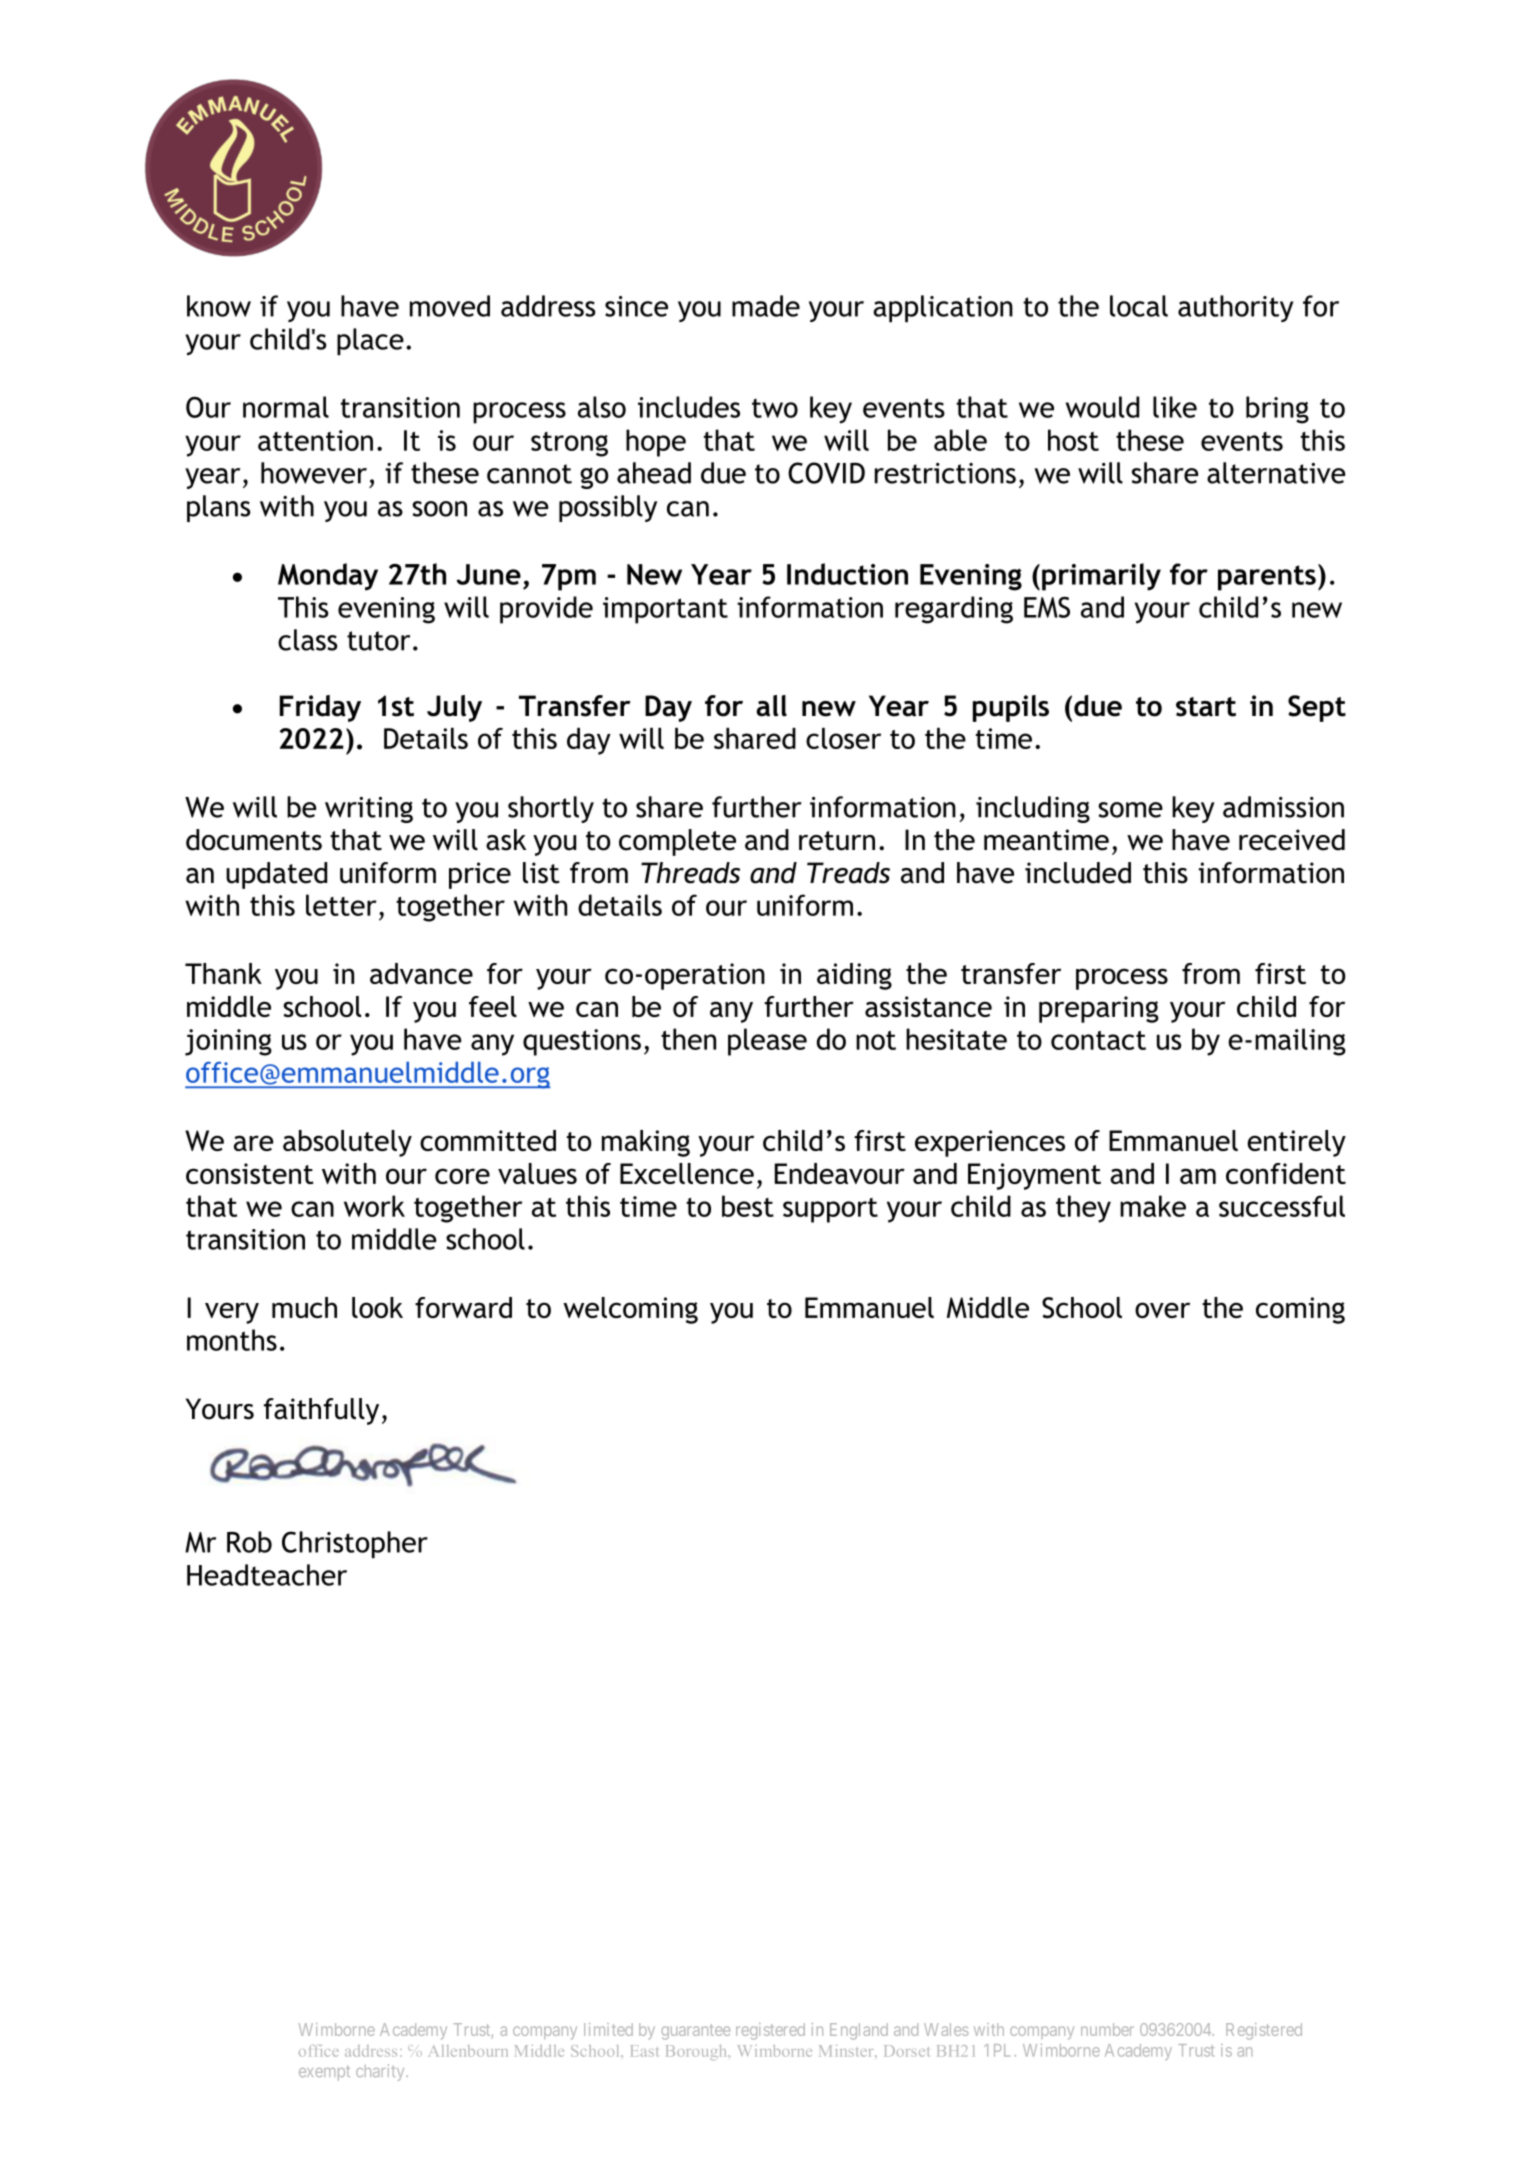 This screenshot has width=1531, height=2165. What do you see at coordinates (748, 1206) in the screenshot?
I see `best` at bounding box center [748, 1206].
